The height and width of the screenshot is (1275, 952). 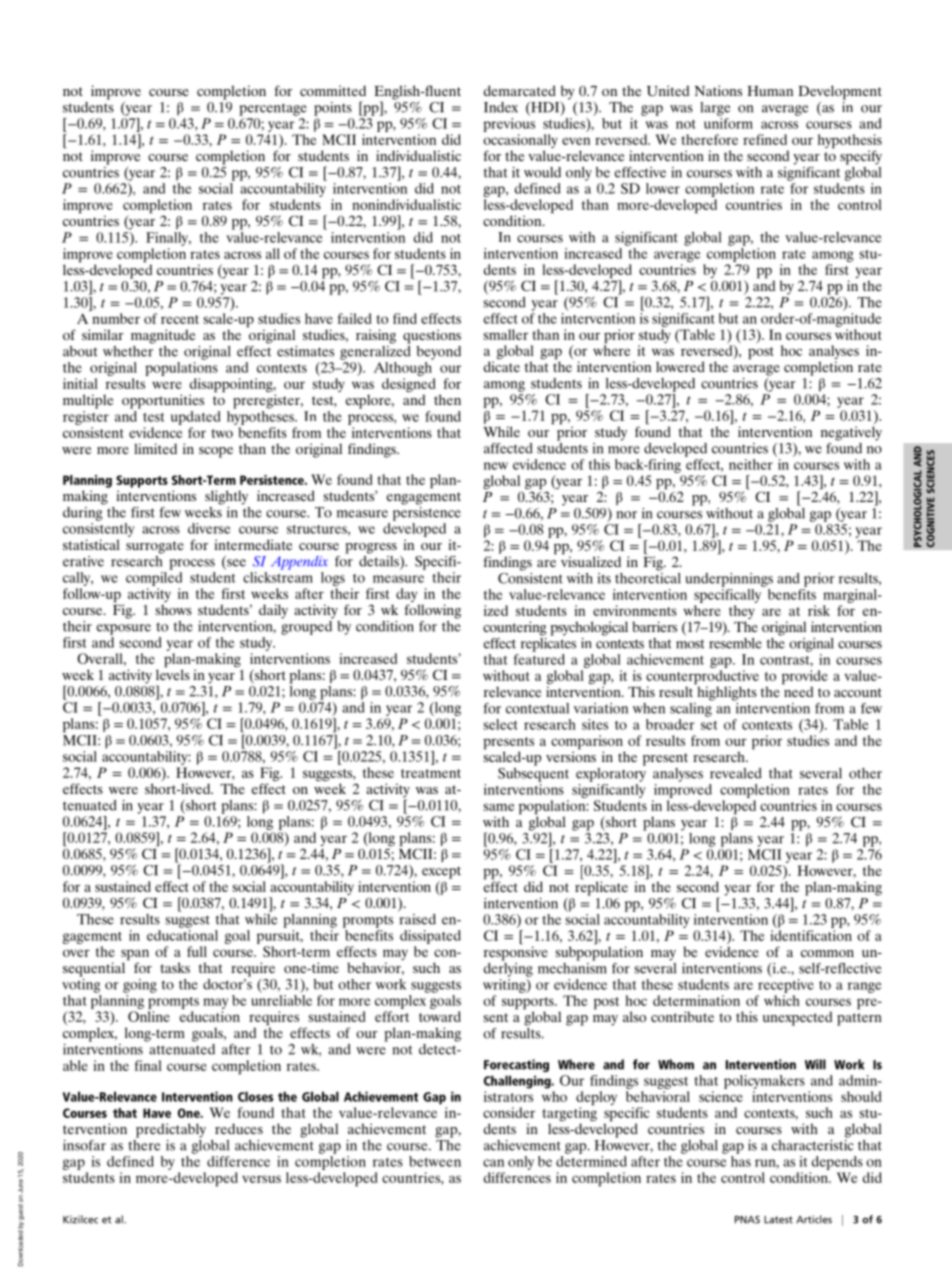 What do you see at coordinates (261, 1179) in the screenshot?
I see `versus` at bounding box center [261, 1179].
